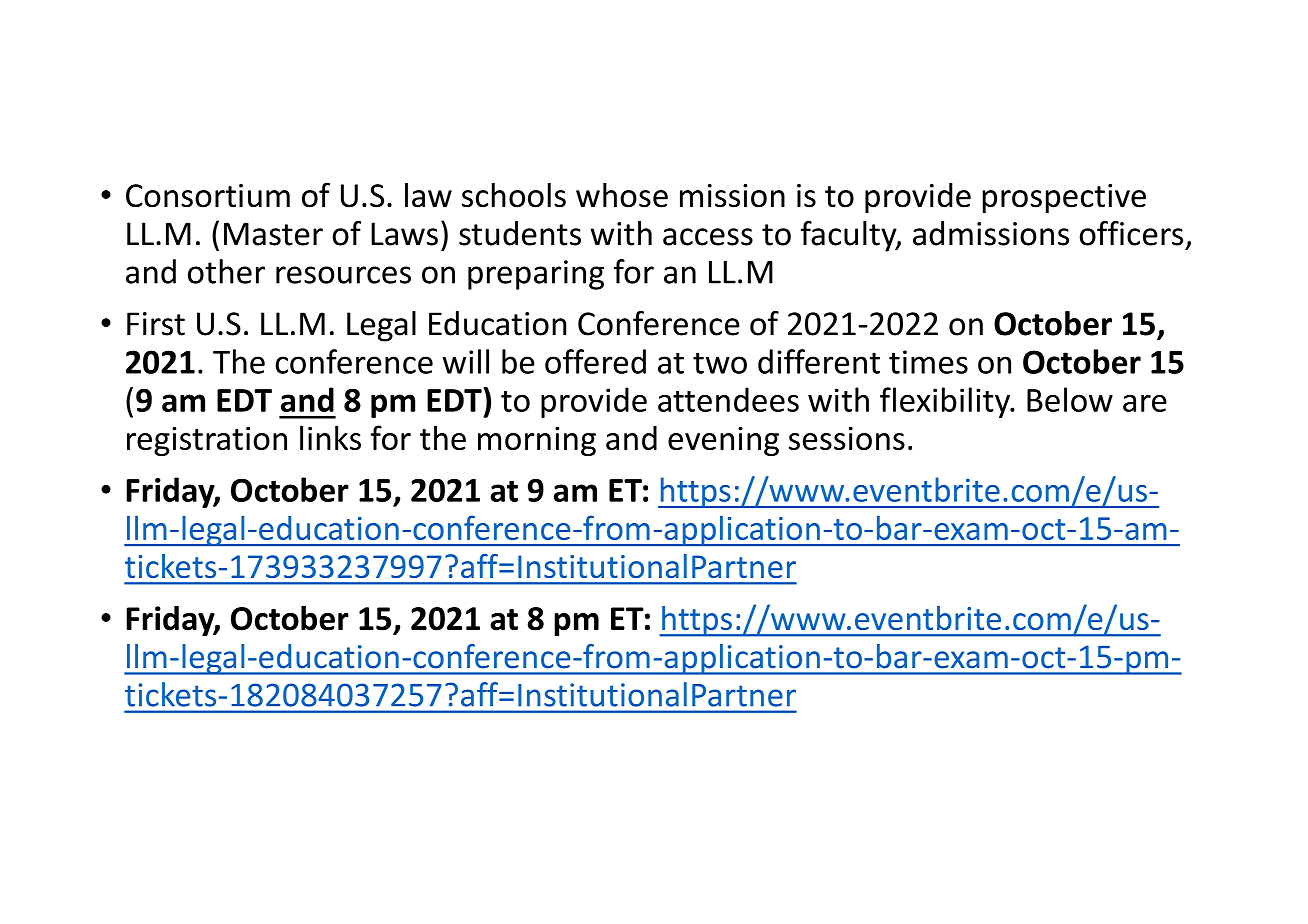 The image size is (1308, 924). I want to click on resources, so click(343, 275).
